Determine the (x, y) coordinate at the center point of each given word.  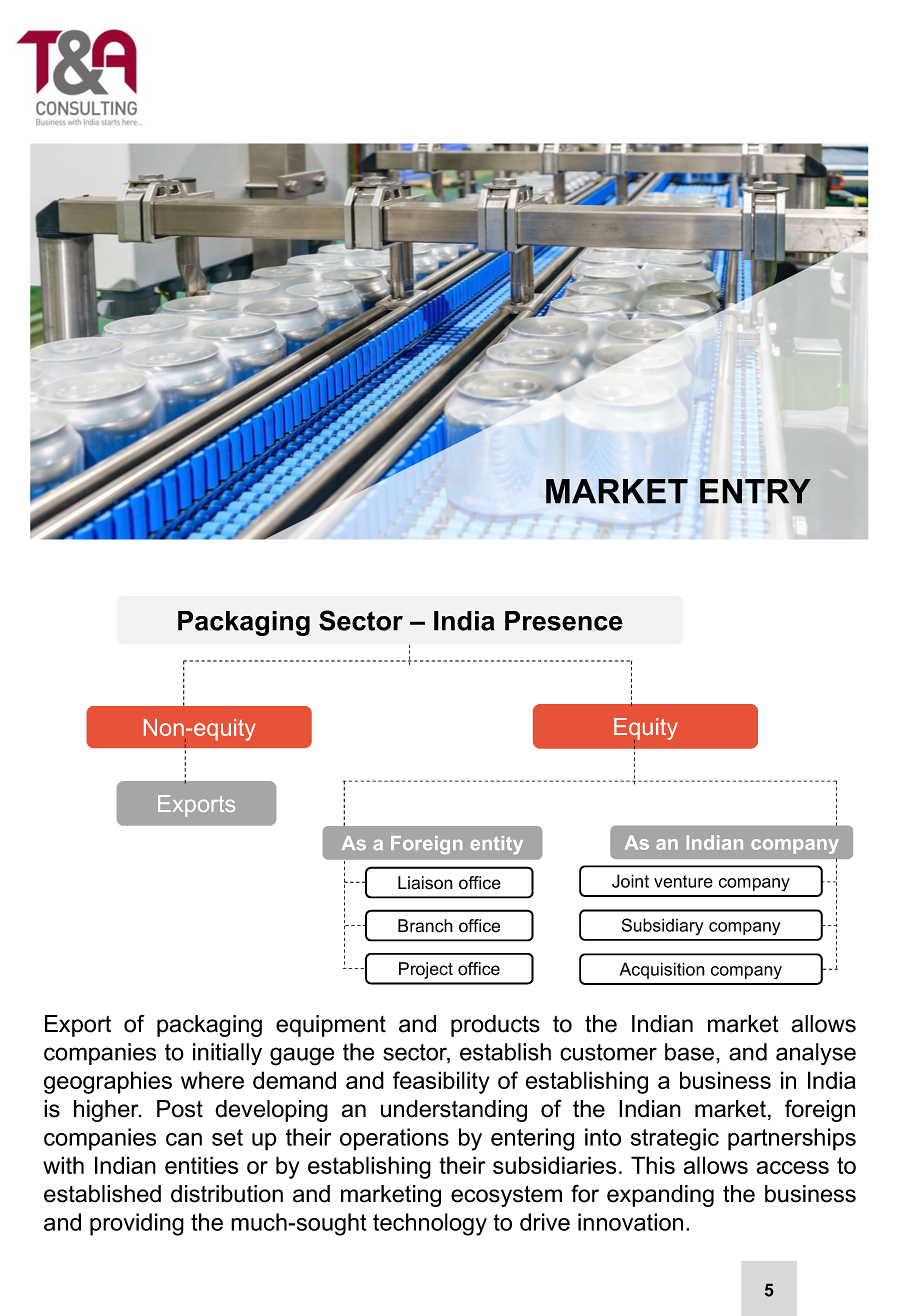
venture (683, 881)
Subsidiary (663, 926)
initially (227, 1054)
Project (426, 970)
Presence (564, 621)
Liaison (425, 883)
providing (137, 1224)
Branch (425, 926)
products (495, 1026)
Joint (630, 881)
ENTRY (755, 491)
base (689, 1052)
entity (497, 845)
